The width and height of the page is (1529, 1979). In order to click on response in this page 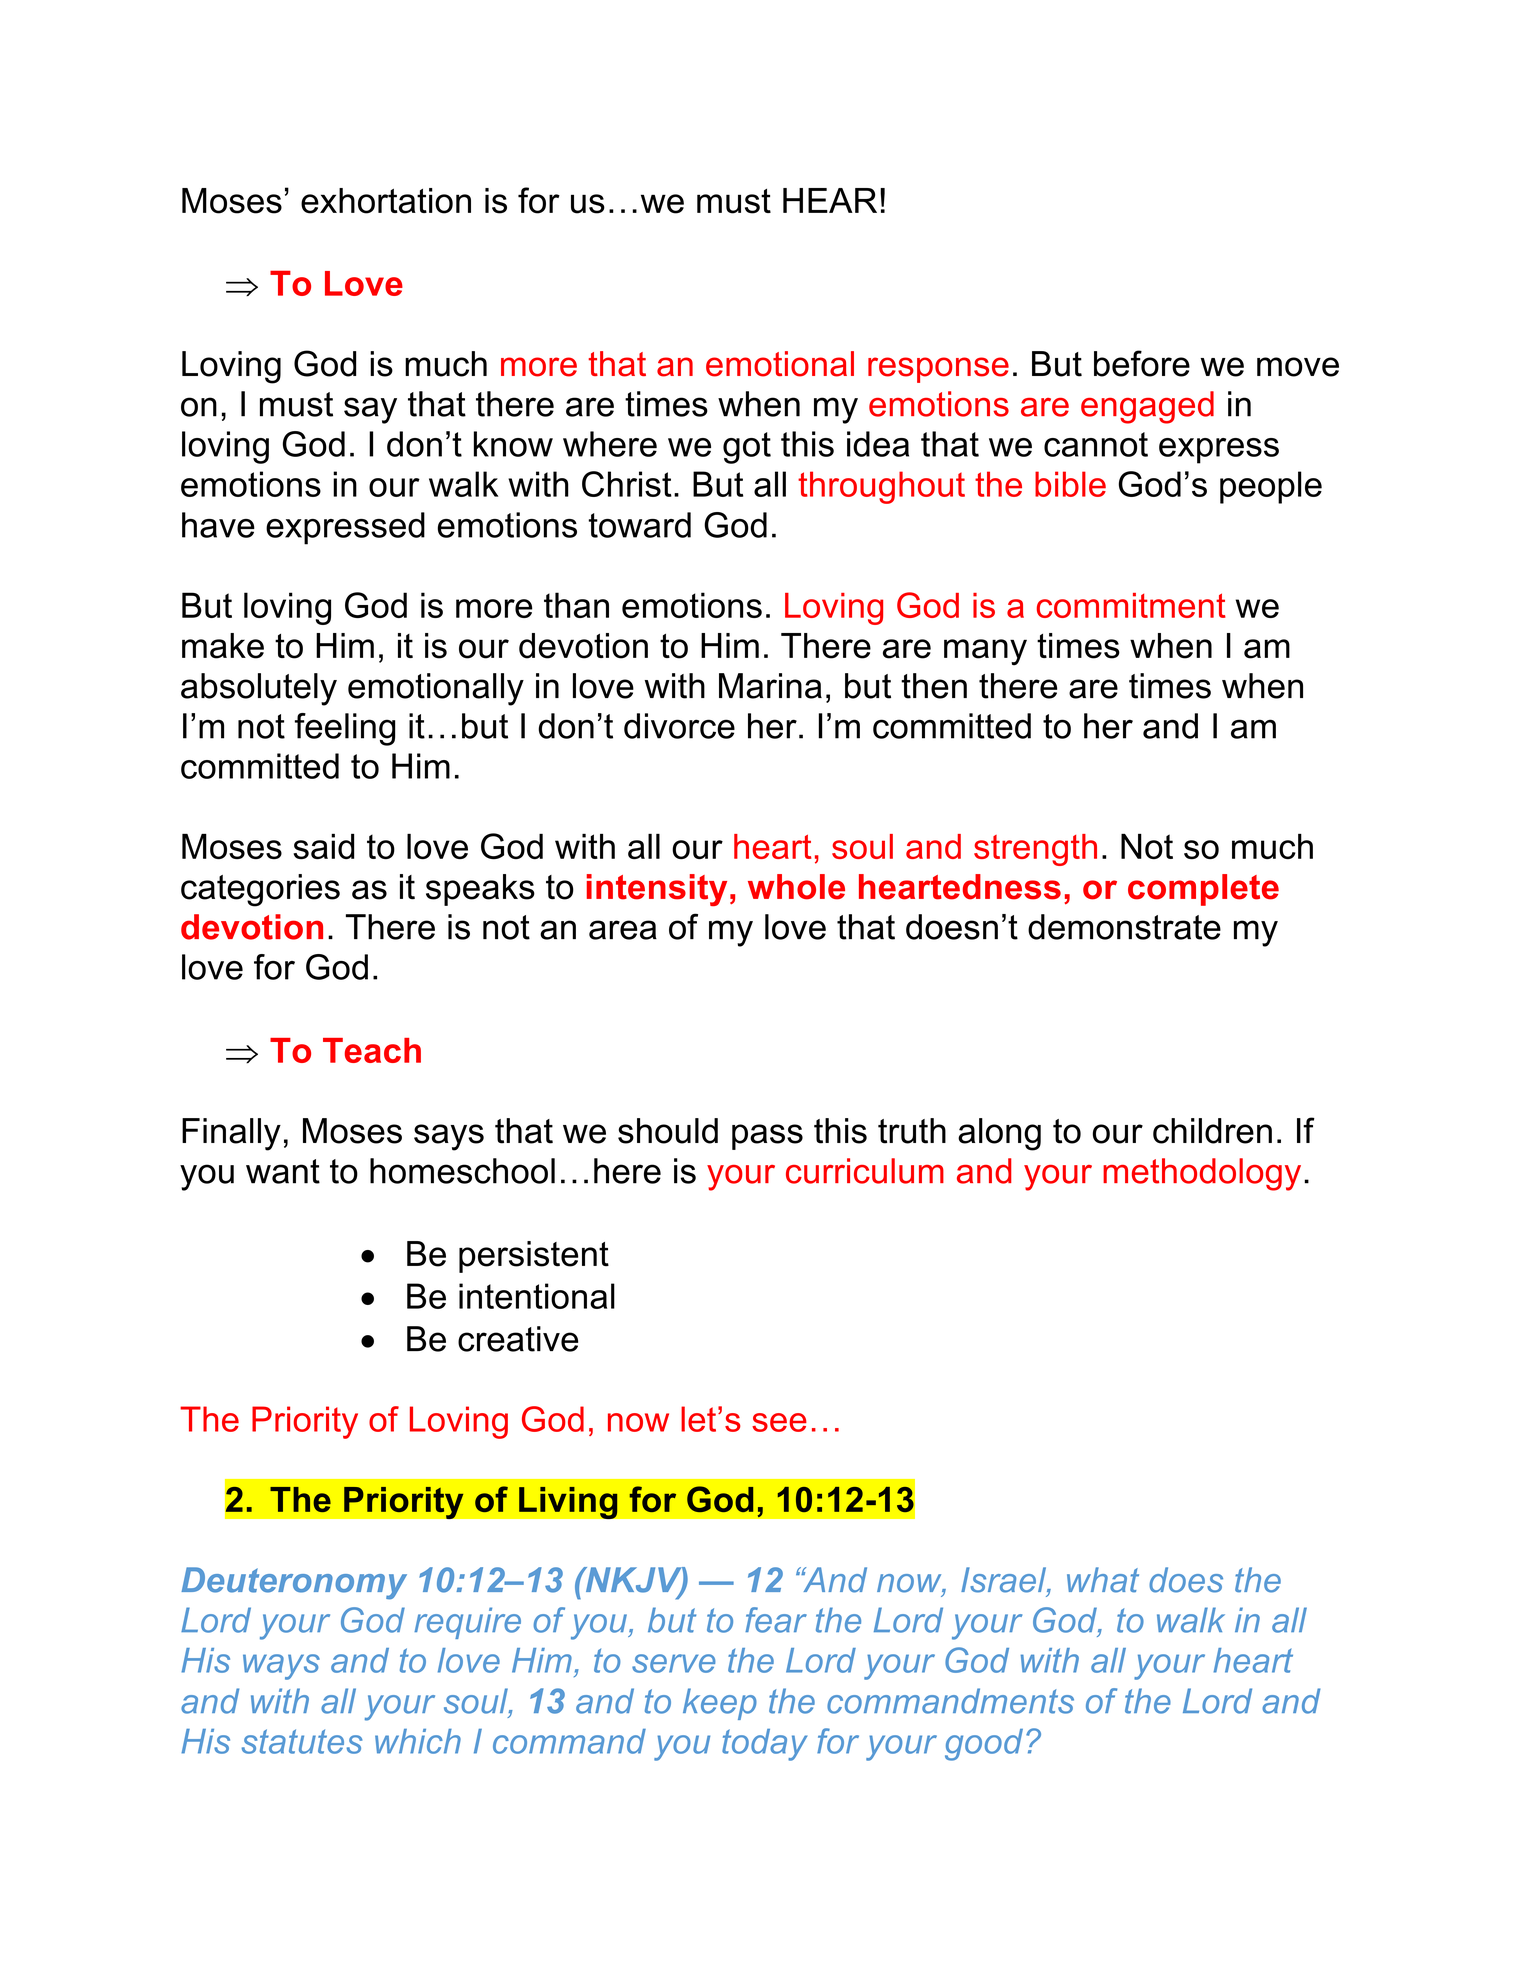, I will do `click(938, 370)`.
